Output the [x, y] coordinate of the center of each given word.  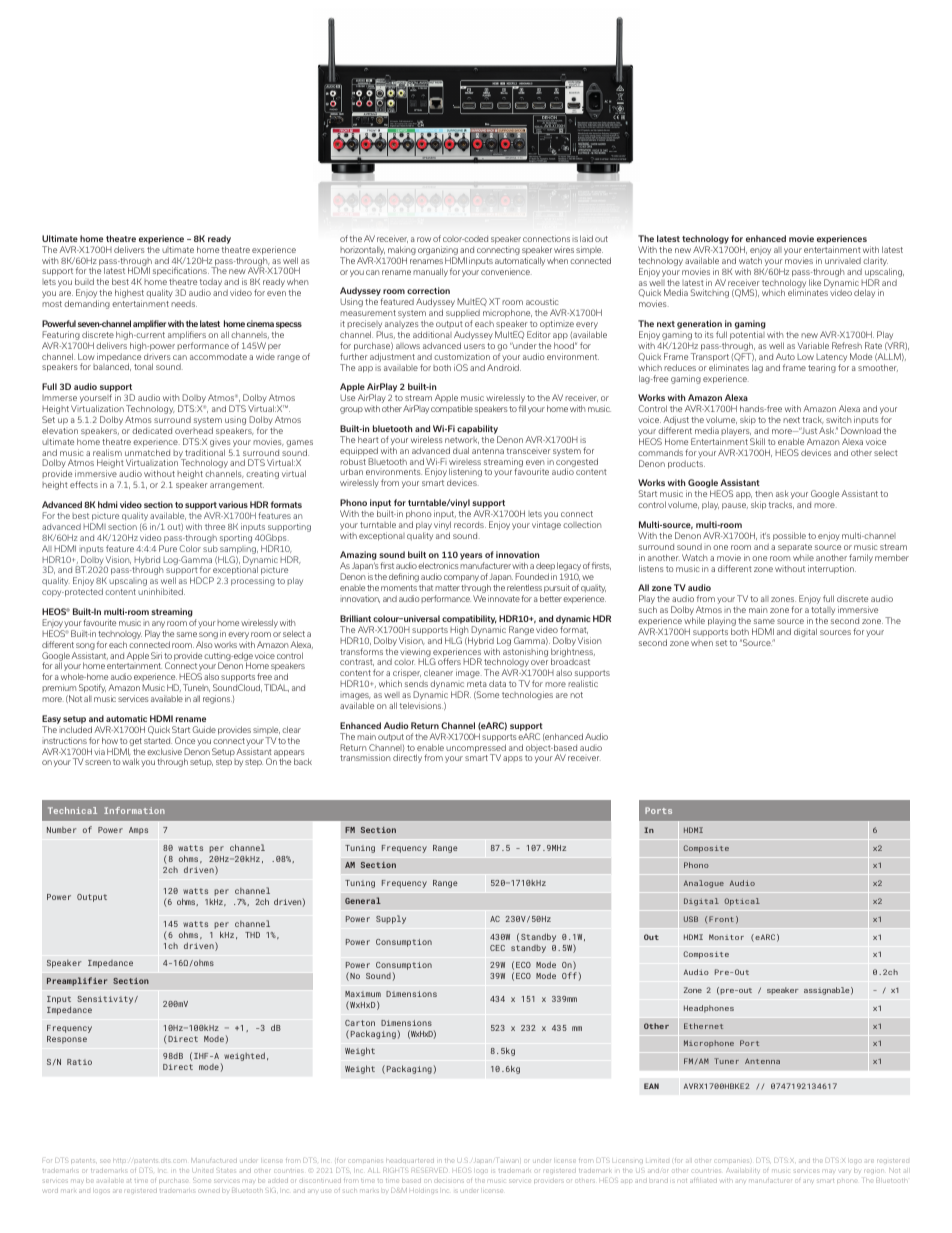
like [815, 282]
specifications [181, 271]
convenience [506, 271]
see [105, 1161]
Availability [742, 1170]
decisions [449, 1181]
